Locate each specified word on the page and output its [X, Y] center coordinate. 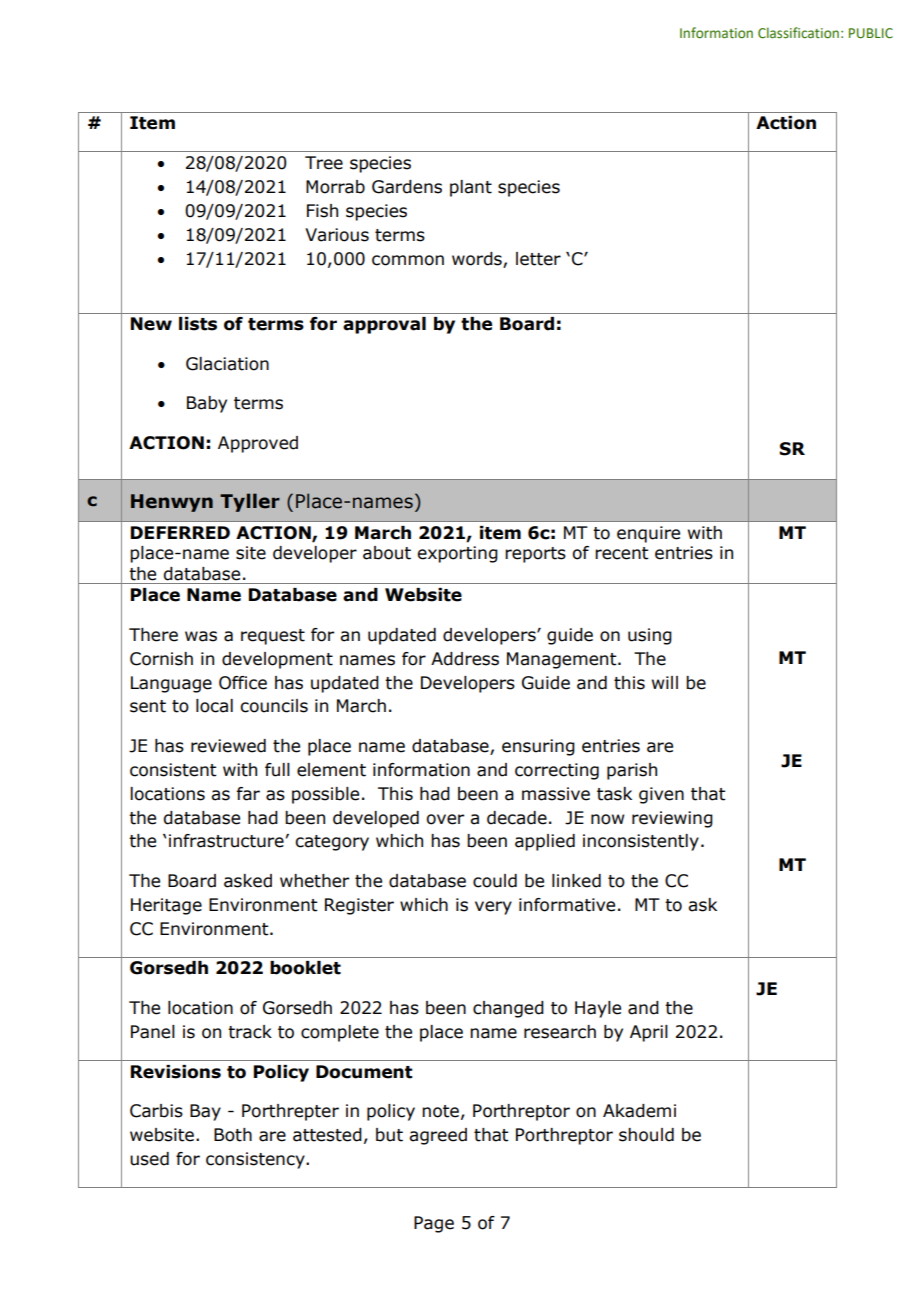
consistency [256, 1160]
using [650, 636]
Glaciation [227, 364]
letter [538, 259]
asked [248, 881]
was [201, 636]
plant [471, 188]
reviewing [672, 819]
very [493, 908]
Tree [324, 163]
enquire [648, 534]
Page [434, 1224]
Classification [798, 32]
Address [465, 659]
